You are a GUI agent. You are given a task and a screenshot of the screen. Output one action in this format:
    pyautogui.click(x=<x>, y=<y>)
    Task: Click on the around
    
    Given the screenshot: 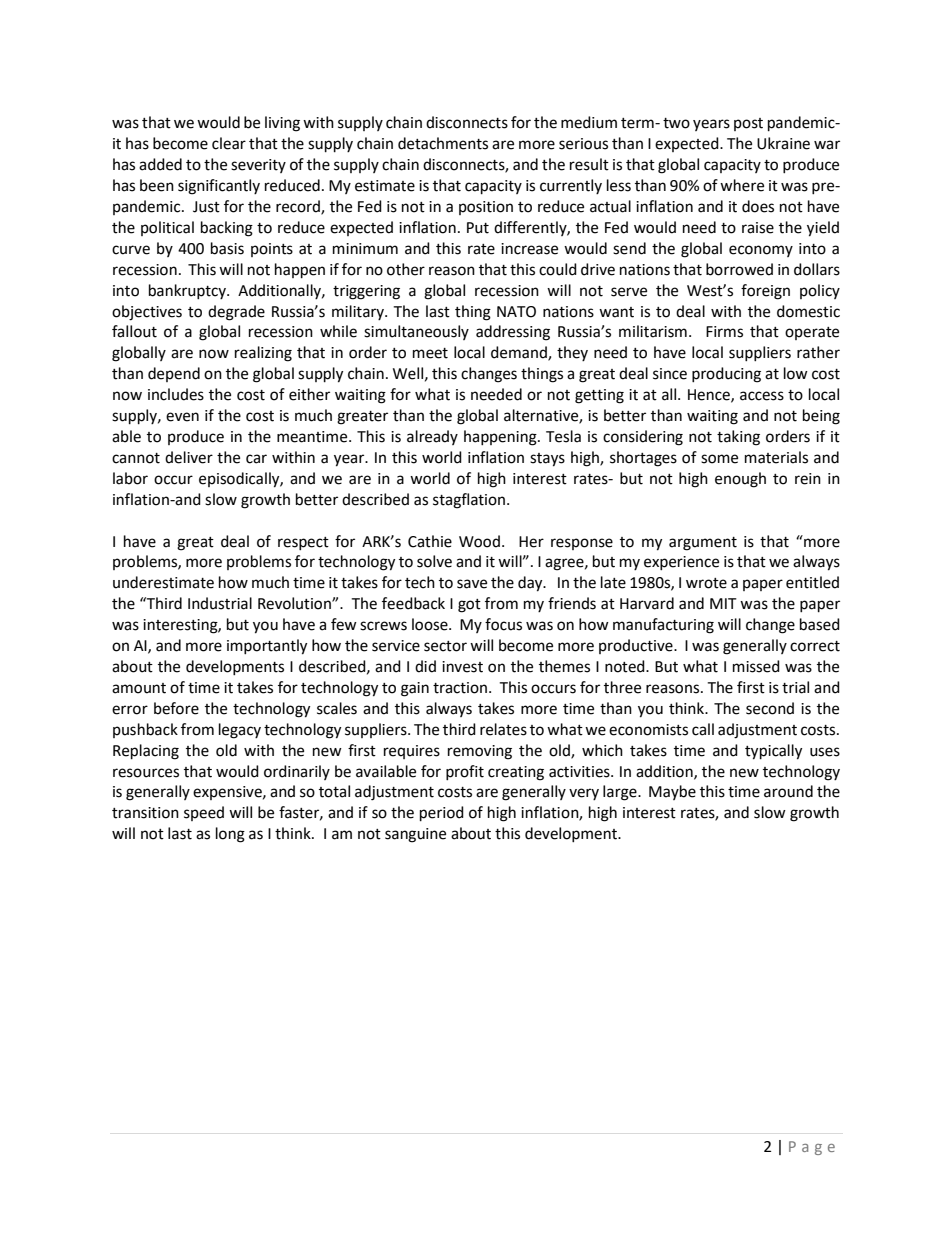 What is the action you would take?
    pyautogui.click(x=788, y=791)
